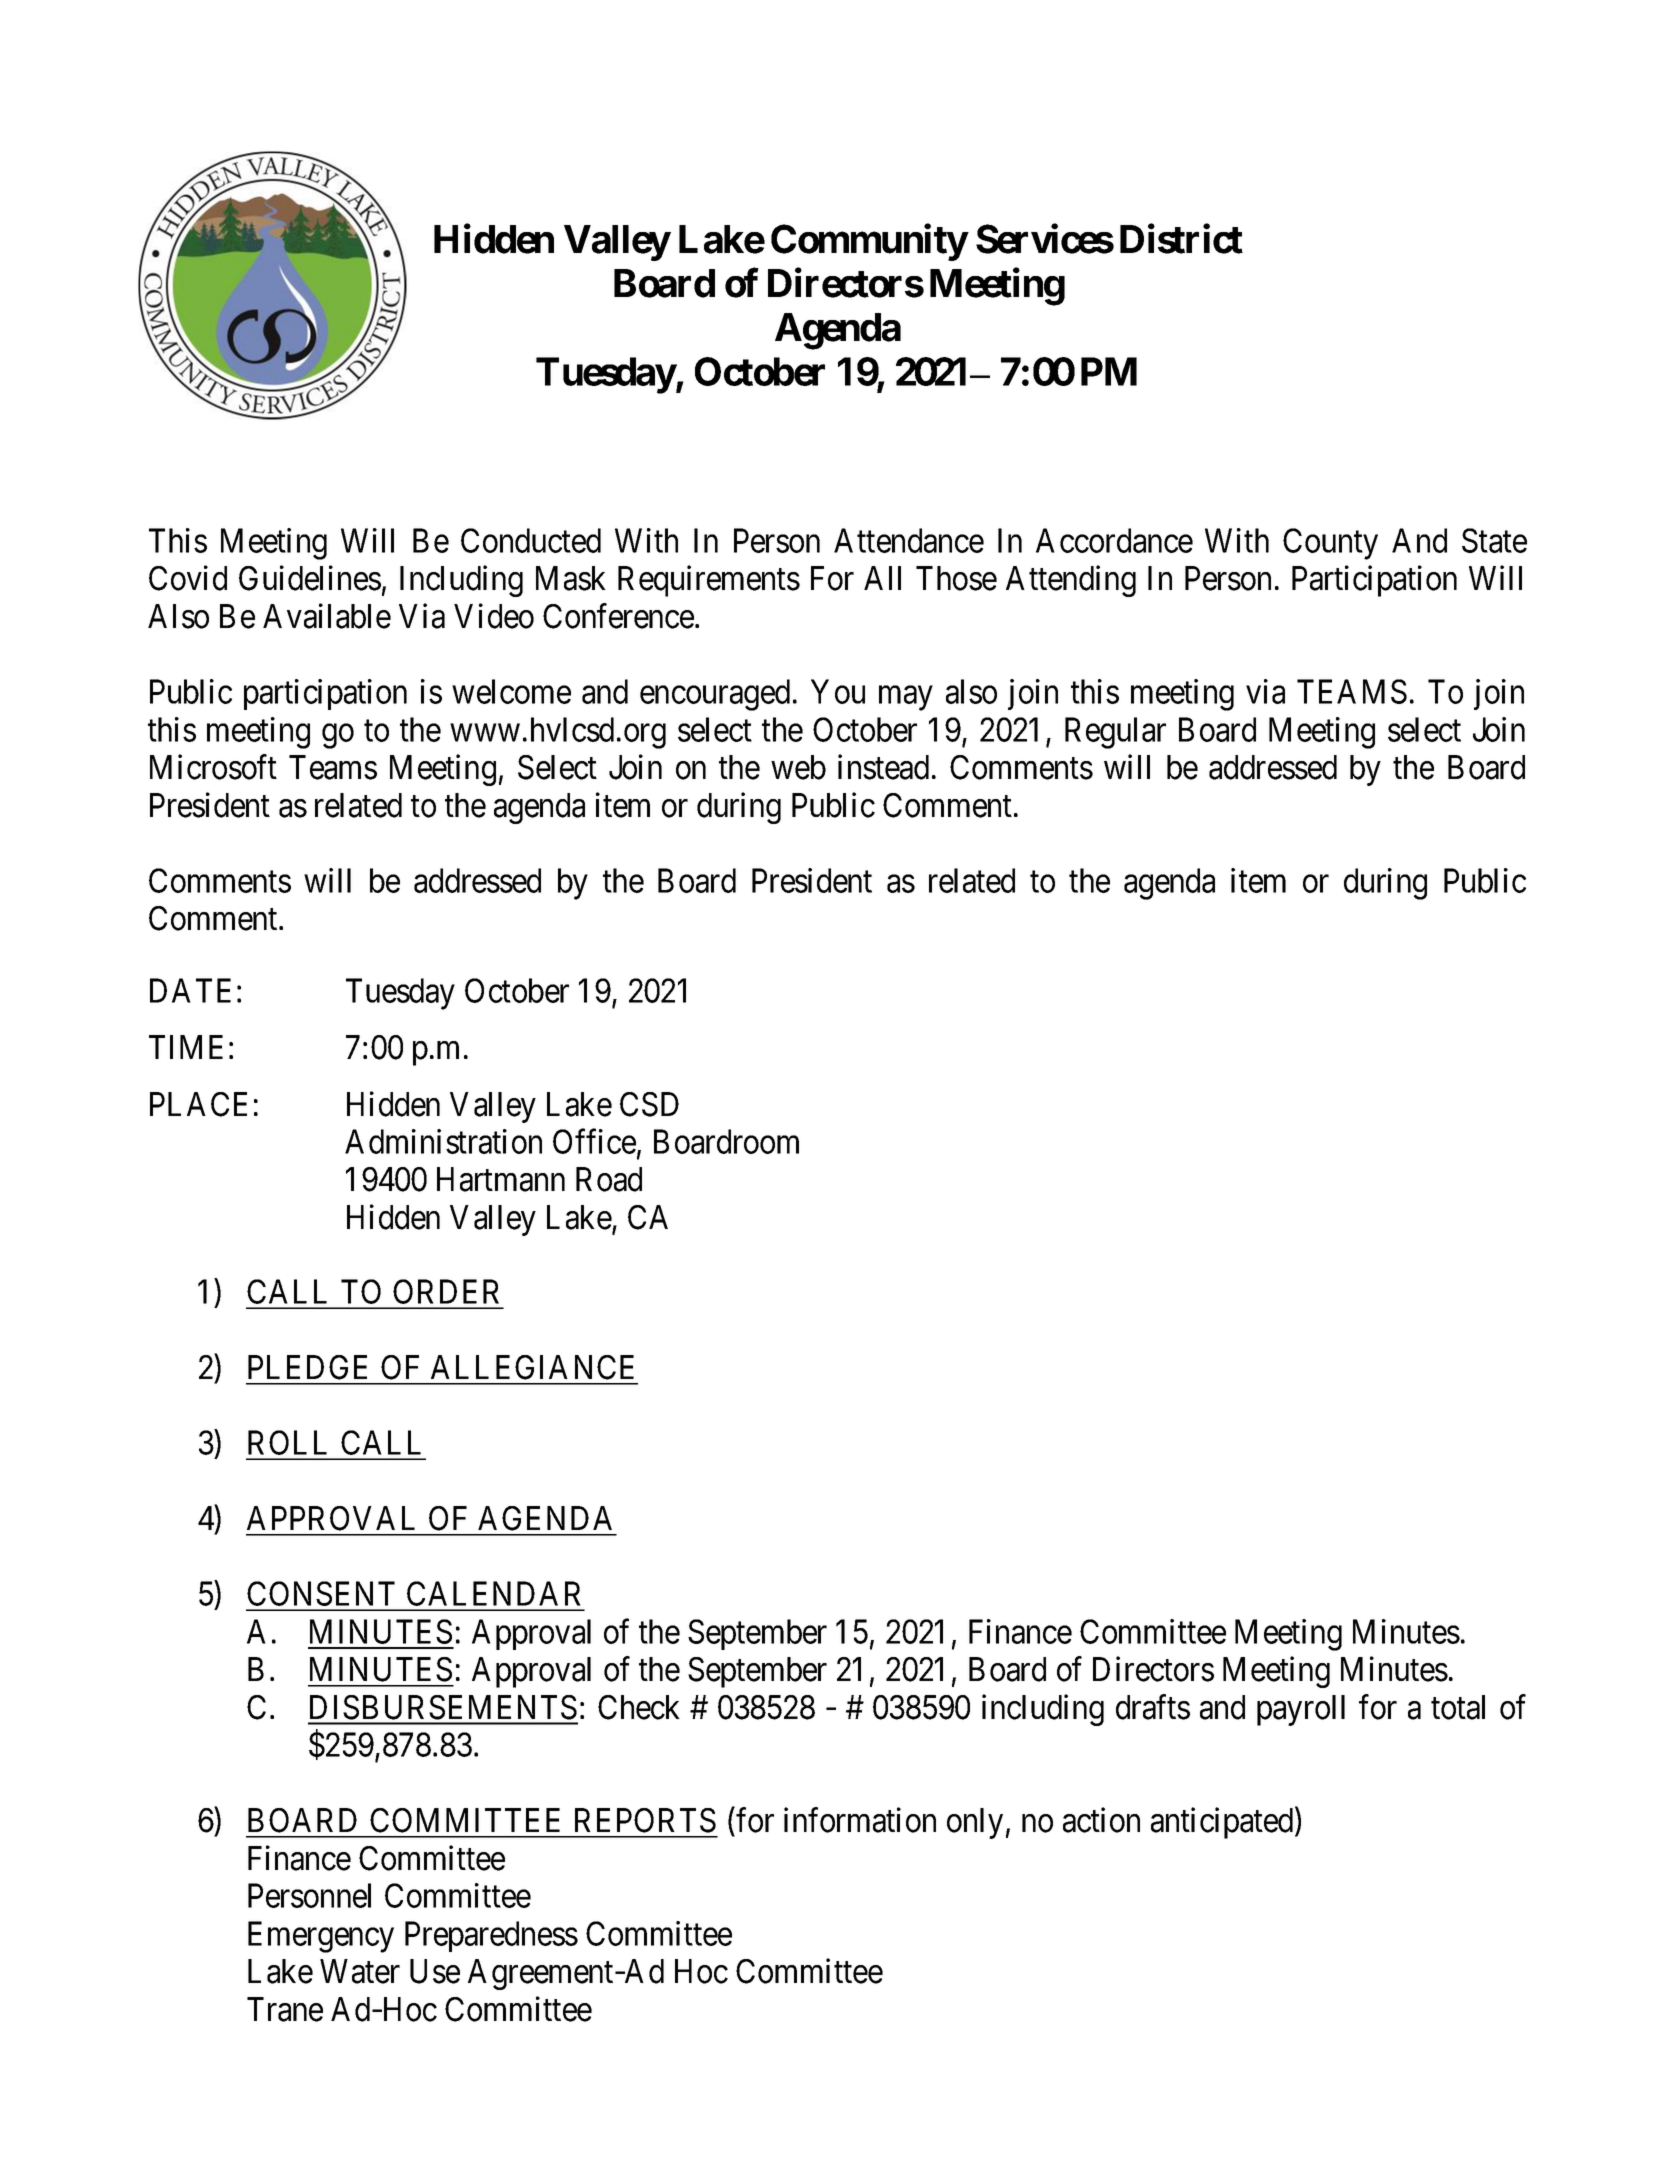 The image size is (1674, 2167). What do you see at coordinates (531, 540) in the screenshot?
I see `Conducted` at bounding box center [531, 540].
